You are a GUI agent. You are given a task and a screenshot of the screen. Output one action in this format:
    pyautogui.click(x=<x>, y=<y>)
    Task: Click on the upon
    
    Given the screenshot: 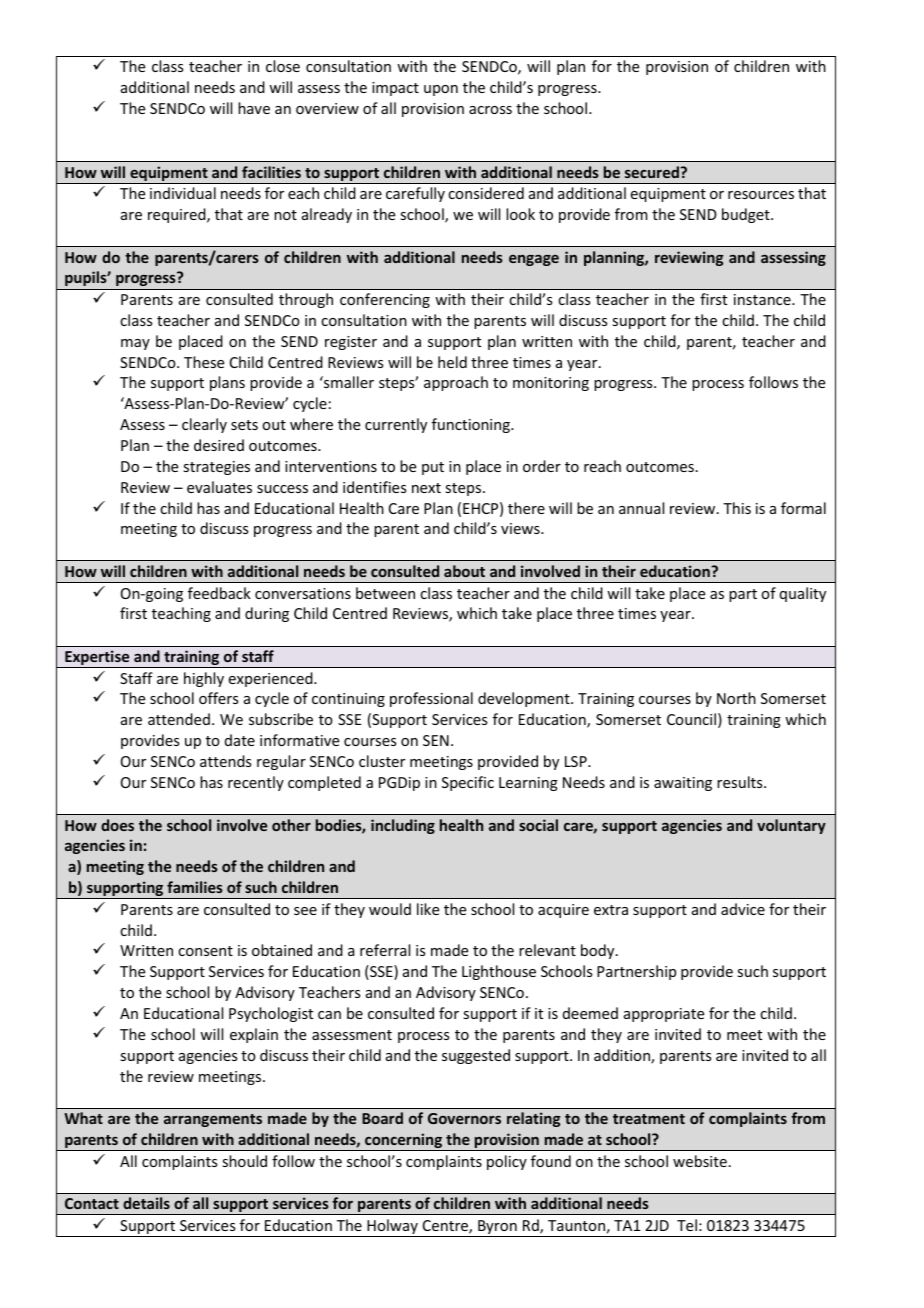 What is the action you would take?
    pyautogui.click(x=441, y=90)
